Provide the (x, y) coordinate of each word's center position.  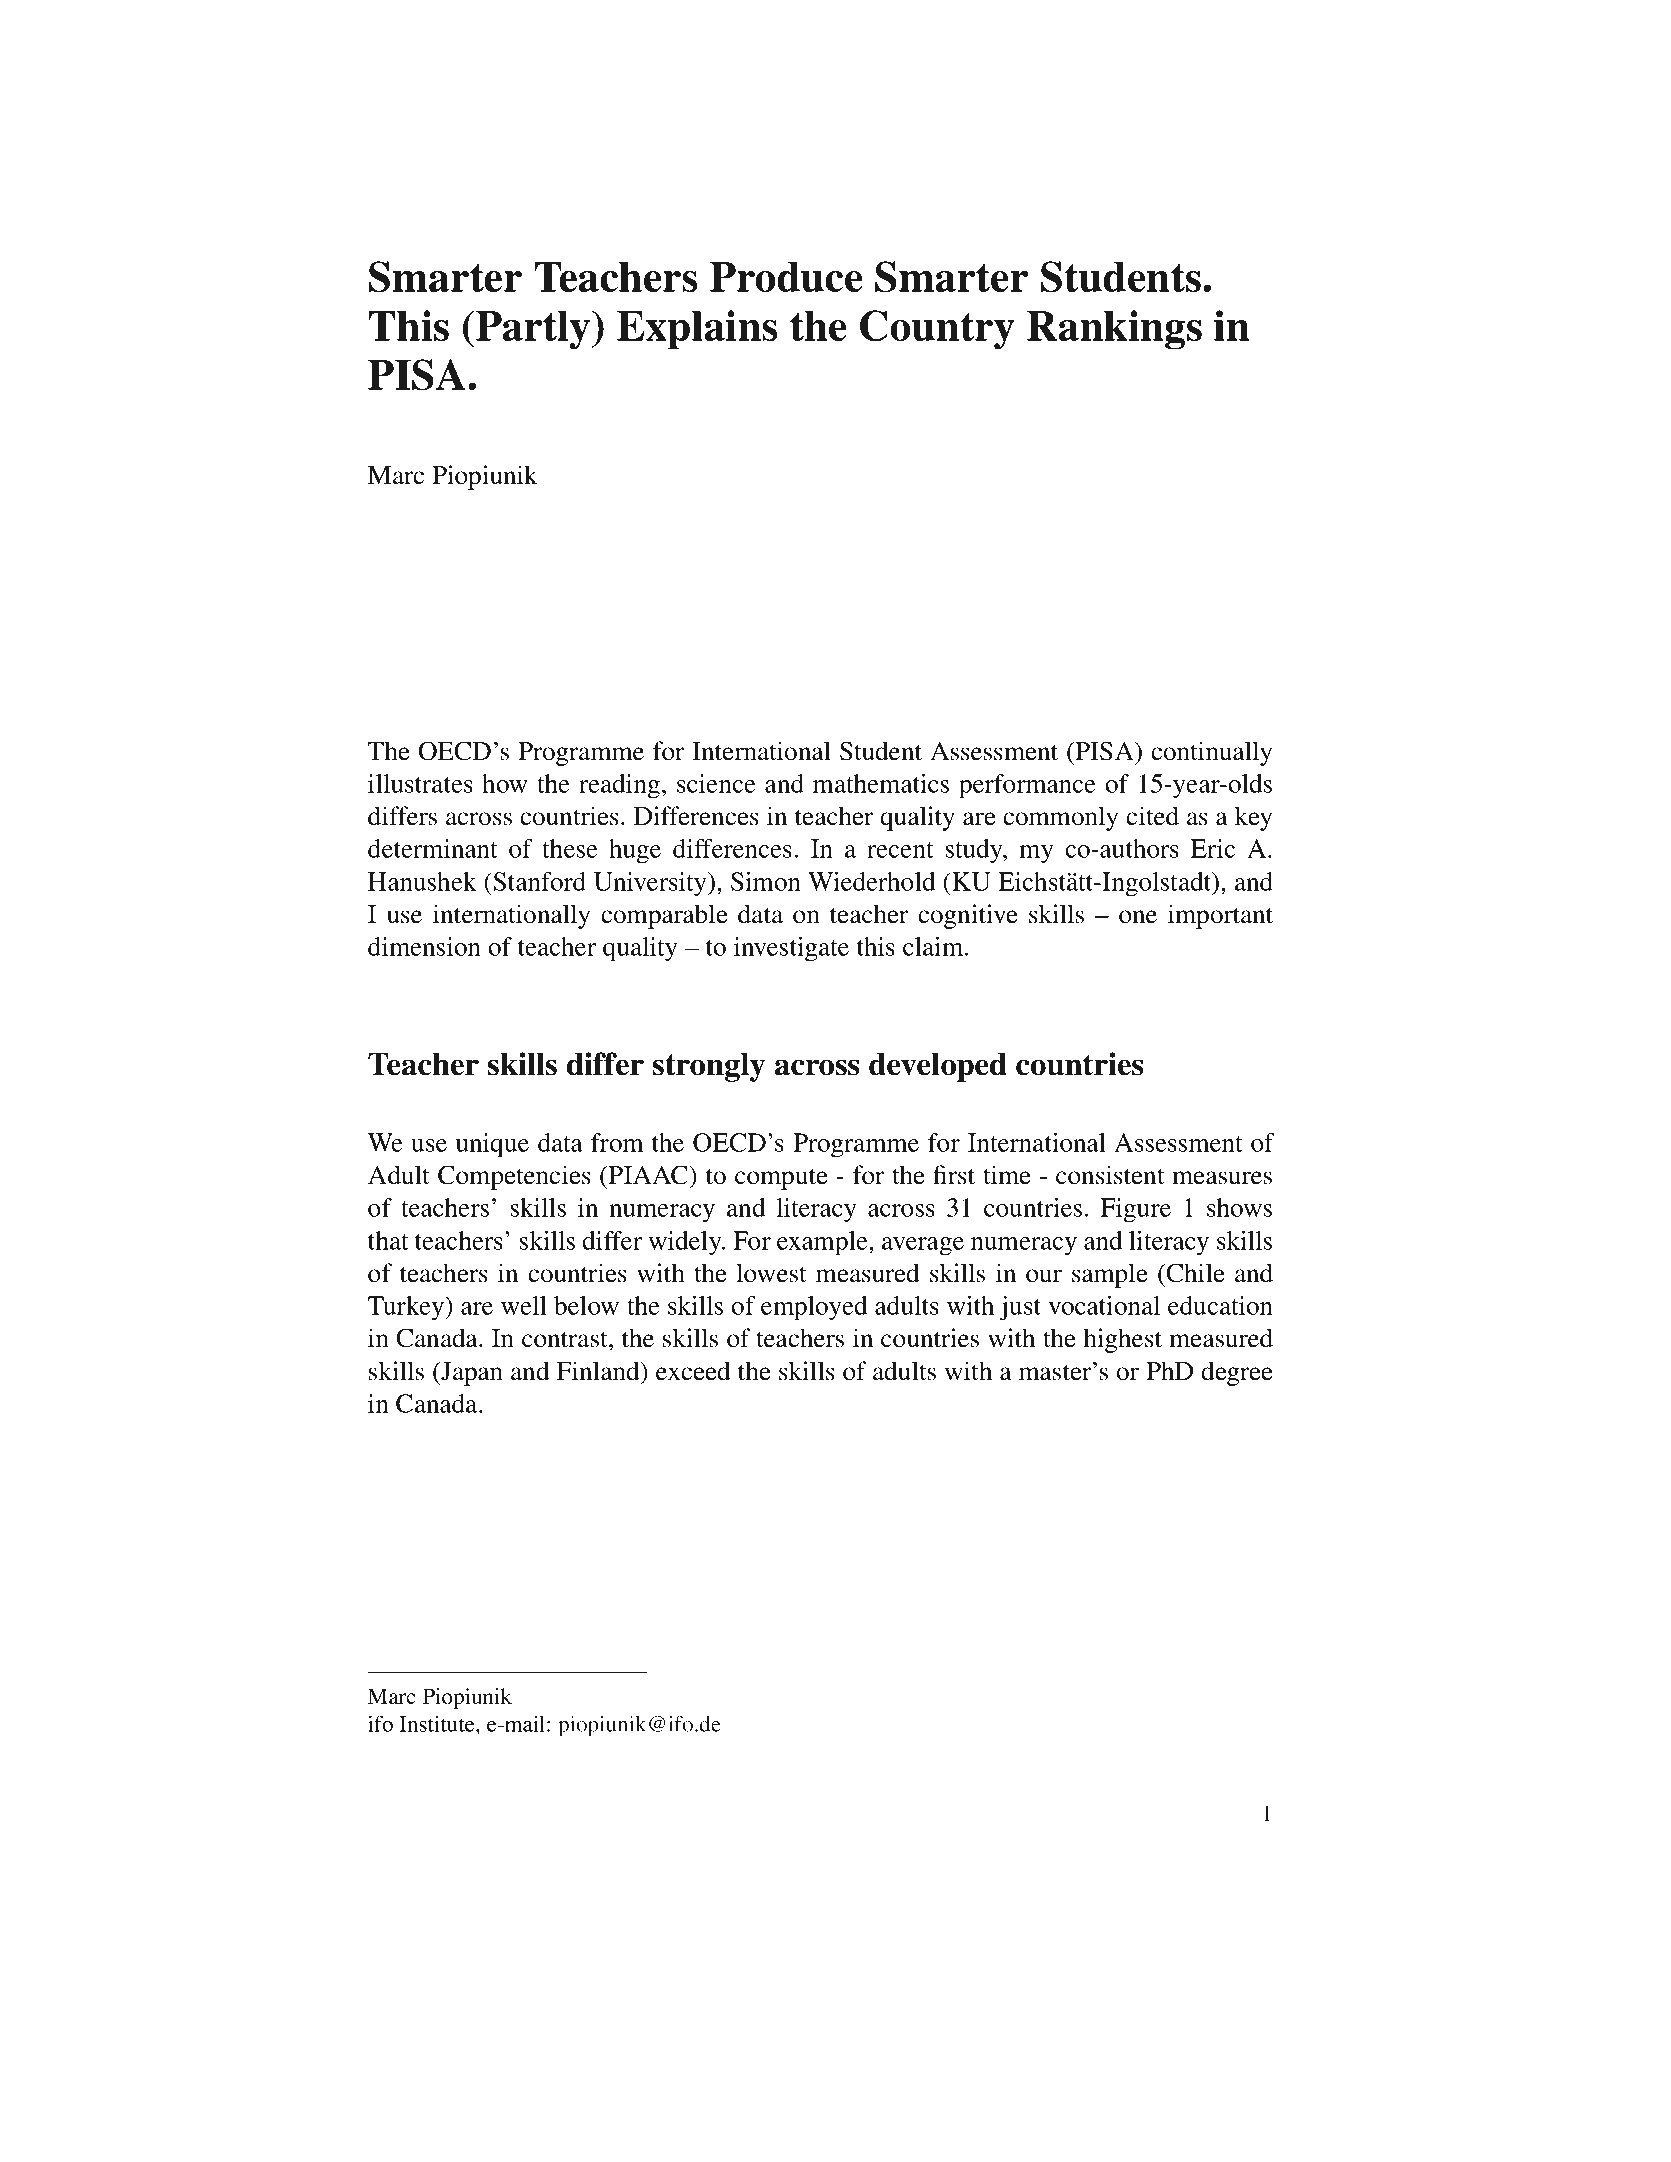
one (1138, 917)
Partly (533, 330)
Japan (471, 1374)
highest (1123, 1340)
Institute (438, 1724)
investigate (791, 949)
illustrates (420, 783)
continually (1211, 753)
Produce (786, 277)
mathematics (881, 783)
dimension (424, 946)
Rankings (1114, 330)
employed (814, 1308)
